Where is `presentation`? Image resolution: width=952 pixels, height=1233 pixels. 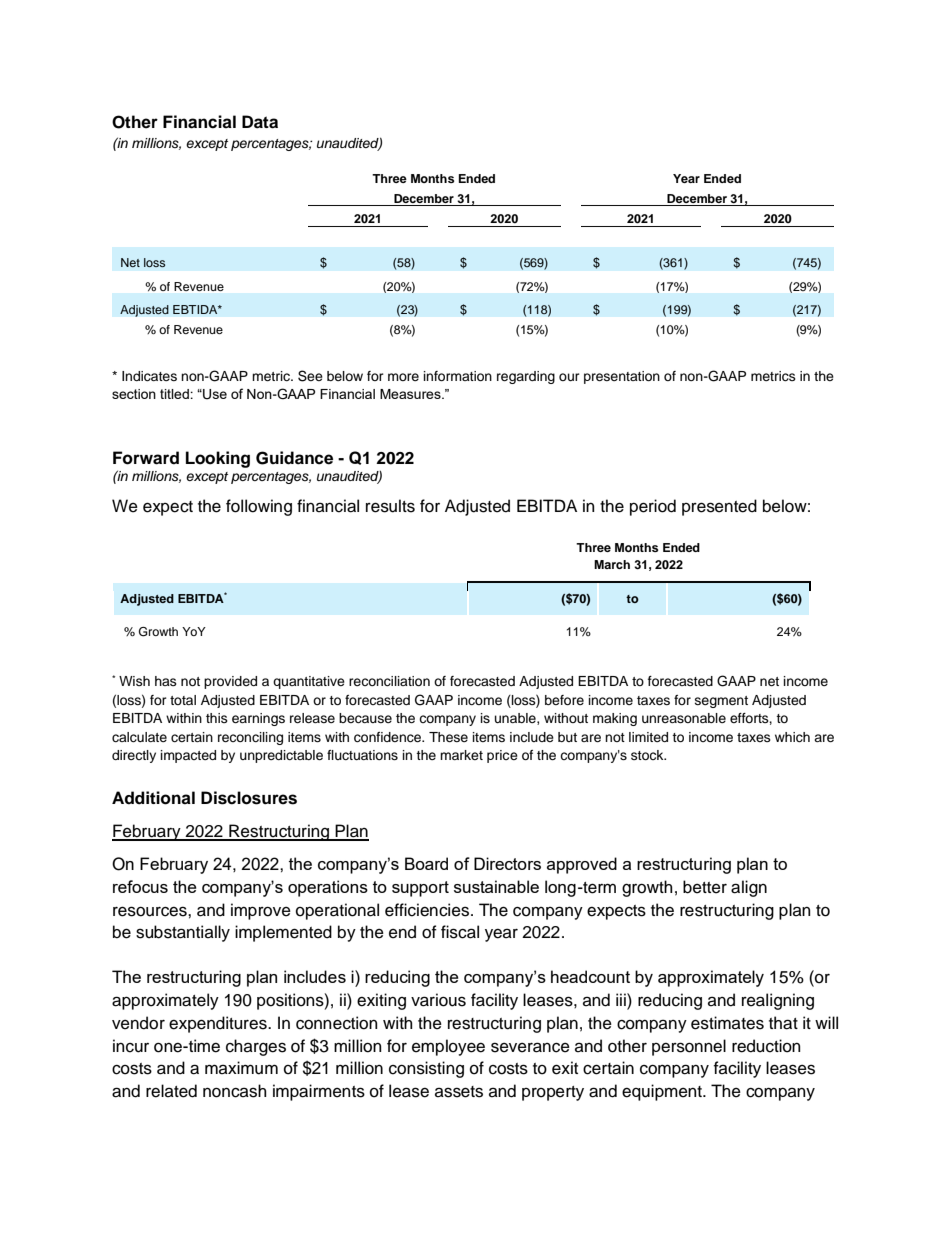 presentation is located at coordinates (622, 377).
